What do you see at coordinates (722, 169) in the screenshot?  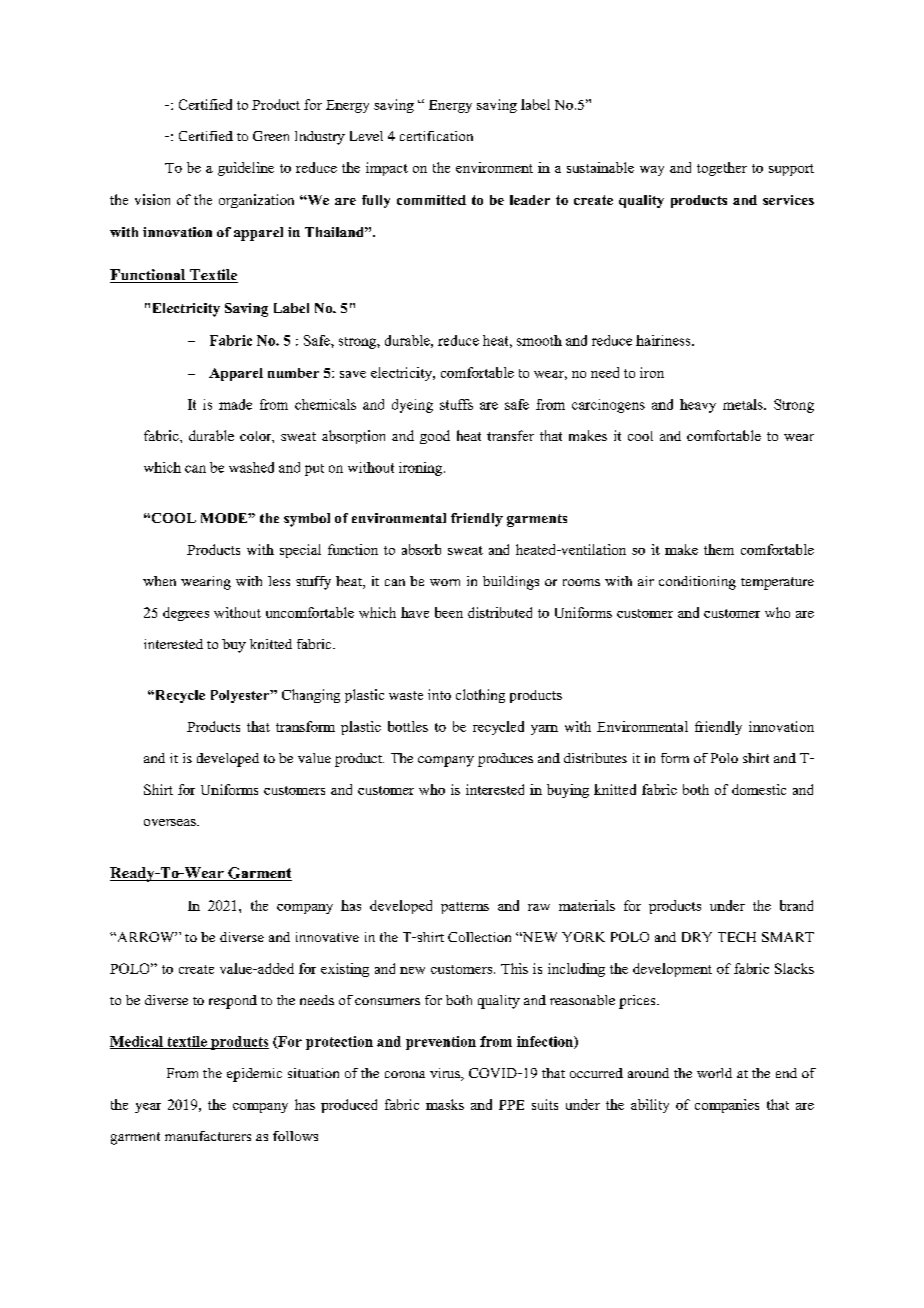 I see `together` at bounding box center [722, 169].
